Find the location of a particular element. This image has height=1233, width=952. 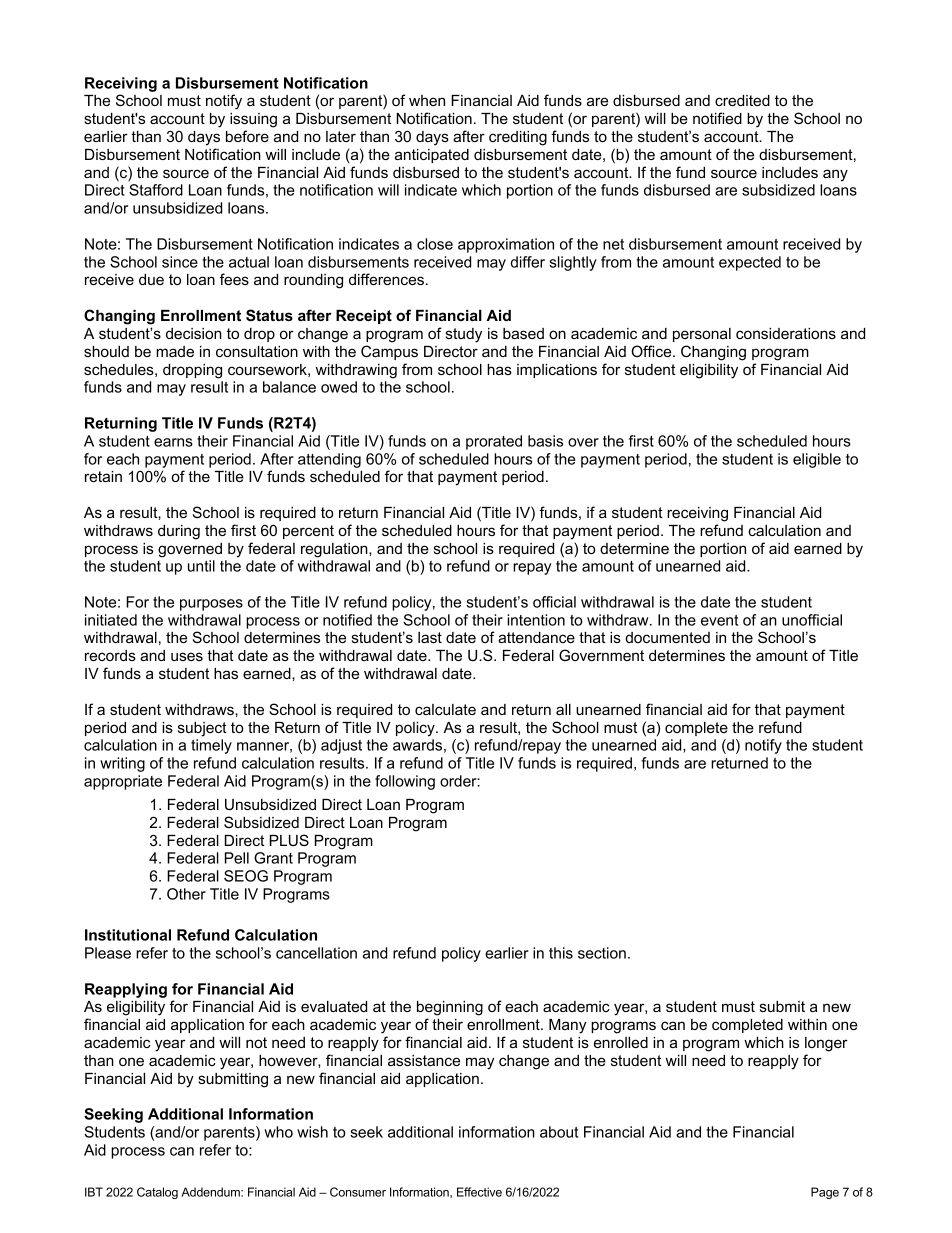

credited is located at coordinates (742, 100).
